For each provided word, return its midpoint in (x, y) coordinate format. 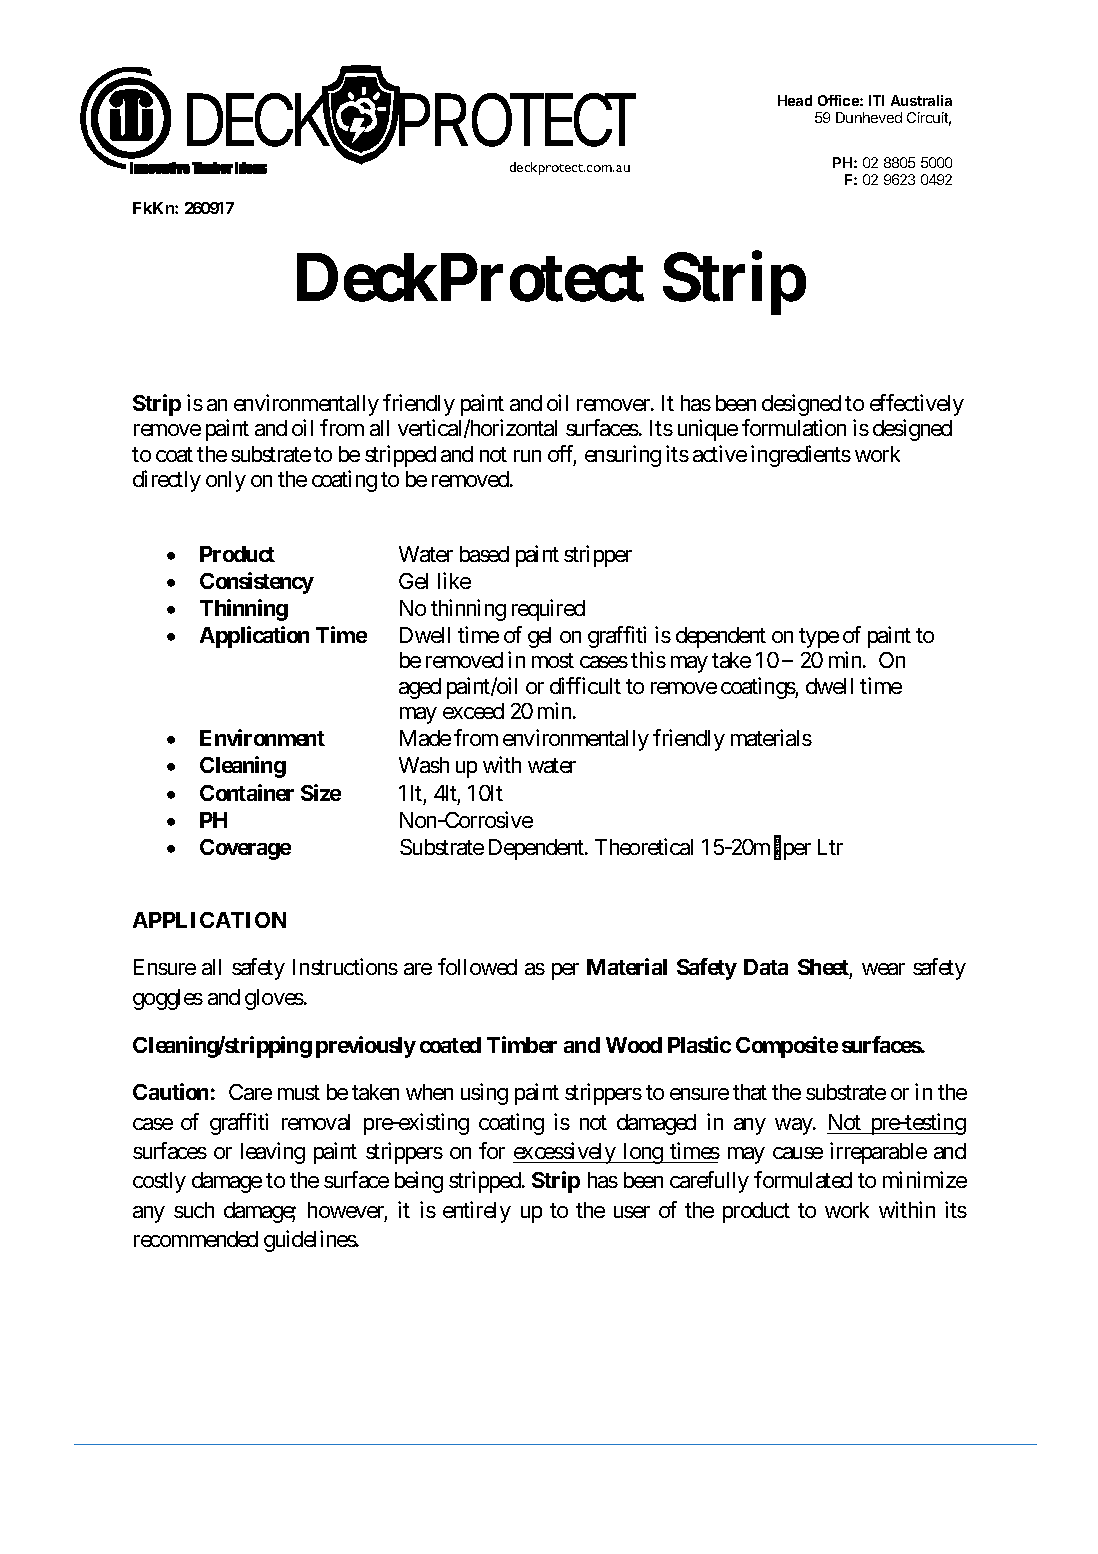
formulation (794, 427)
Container (247, 792)
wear (883, 969)
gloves (274, 999)
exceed (473, 711)
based (484, 554)
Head (795, 100)
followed (477, 966)
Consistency (257, 583)
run (527, 456)
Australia (921, 100)
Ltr (830, 847)
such (194, 1210)
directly (167, 481)
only (226, 481)
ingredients (801, 456)
